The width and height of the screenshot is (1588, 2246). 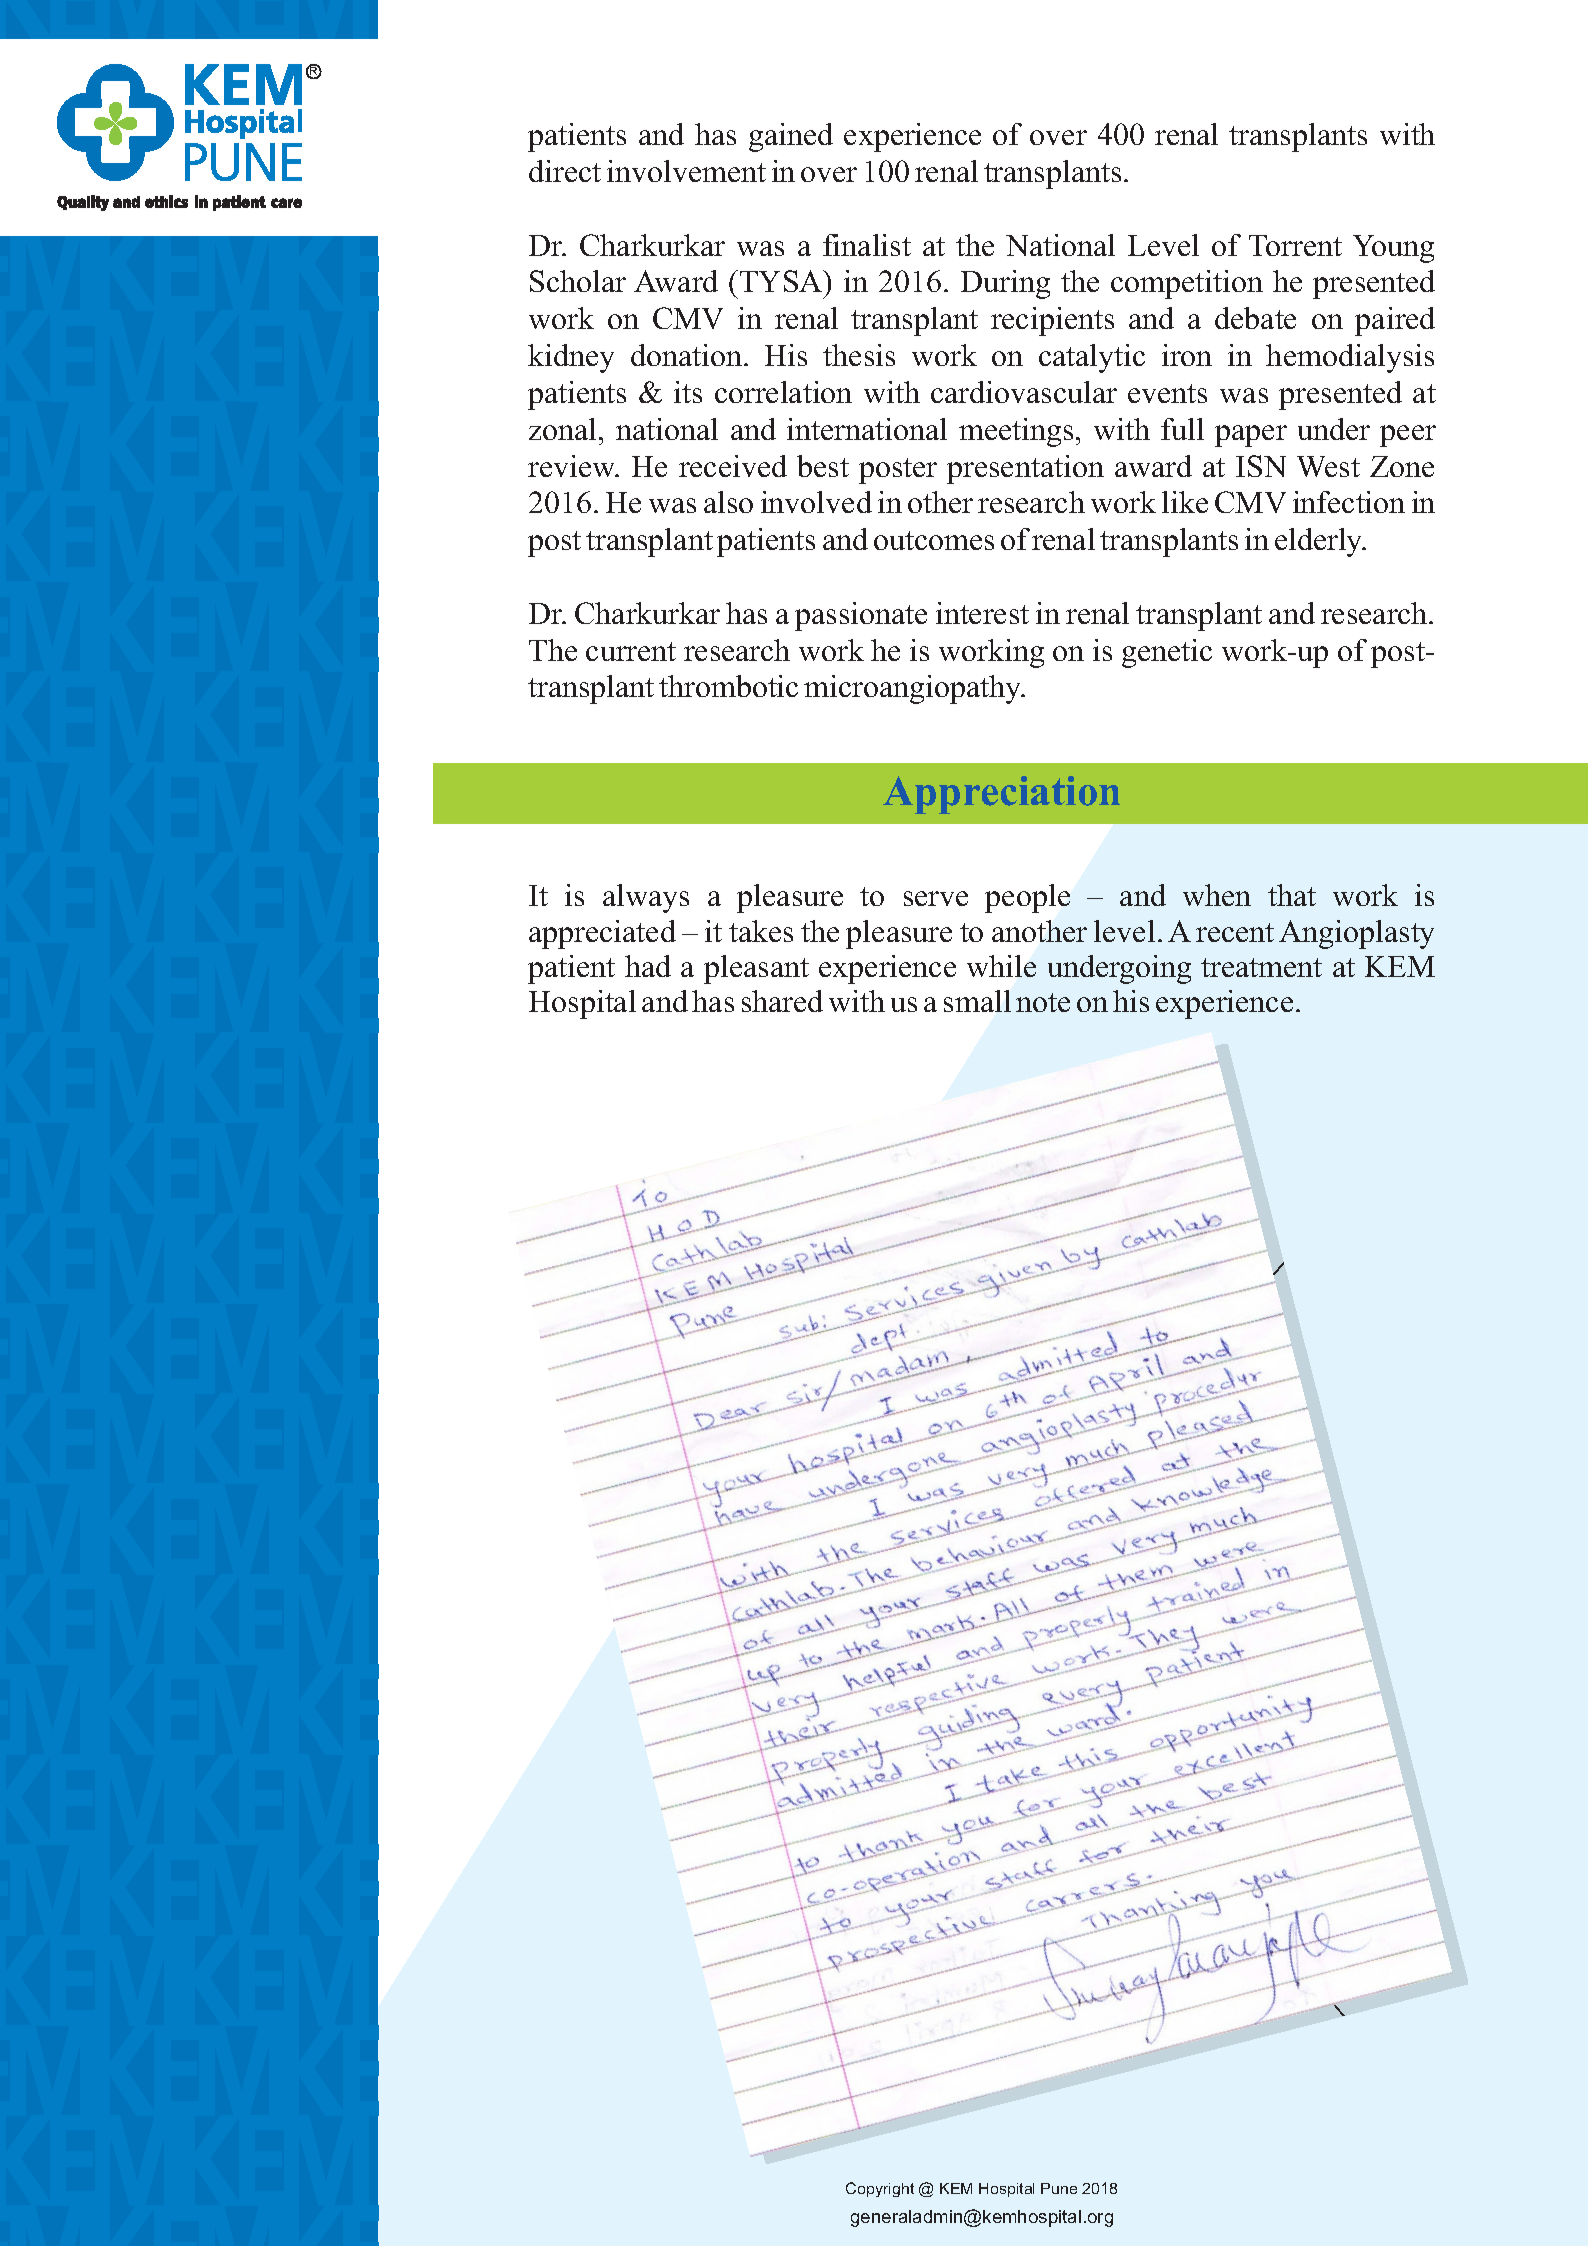 What do you see at coordinates (648, 966) in the screenshot?
I see `had` at bounding box center [648, 966].
